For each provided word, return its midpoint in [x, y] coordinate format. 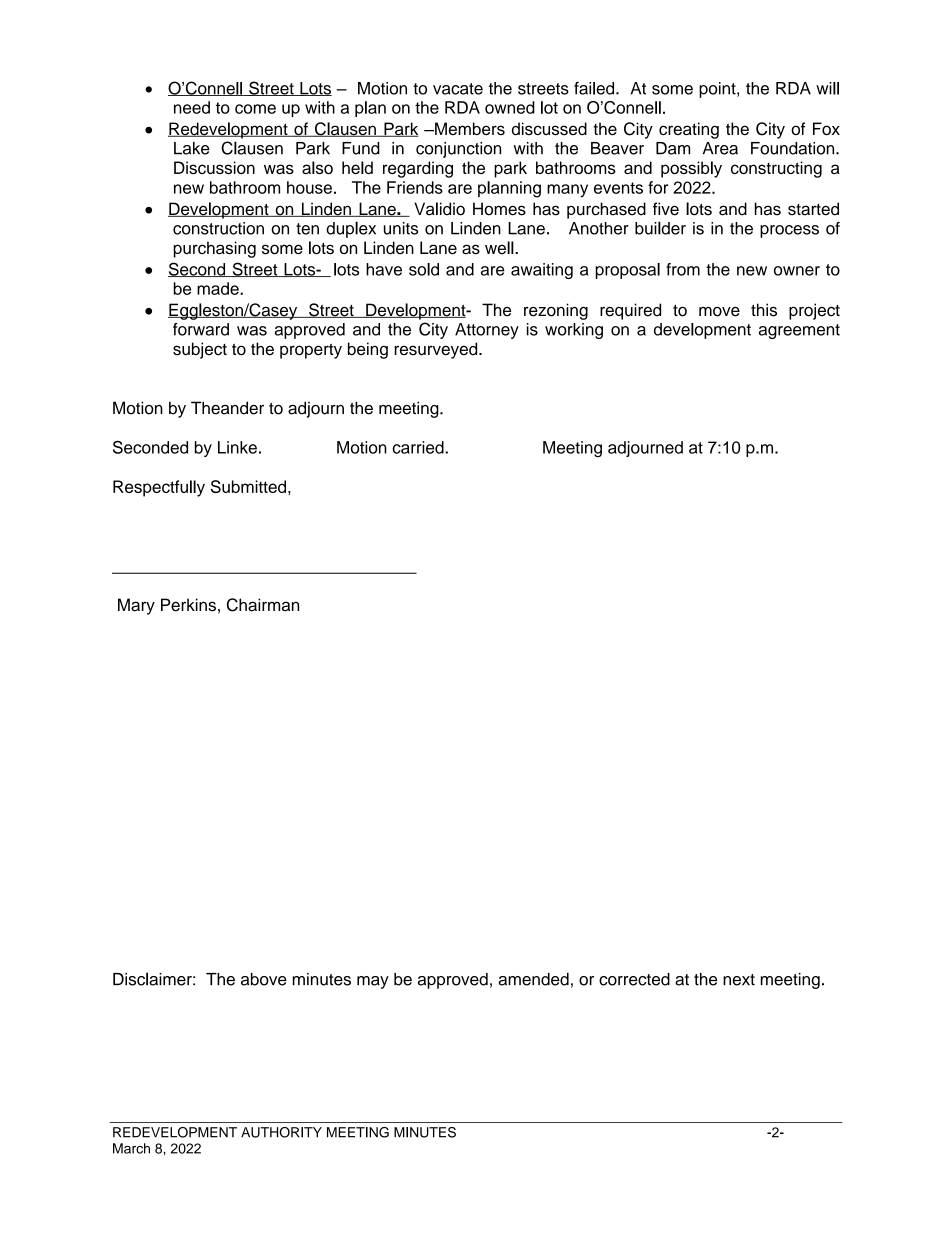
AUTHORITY [281, 1132]
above [264, 979]
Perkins [188, 605]
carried [419, 447]
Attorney [487, 331]
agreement [799, 331]
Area [720, 148]
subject [200, 350]
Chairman [263, 605]
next [739, 980]
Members [469, 128]
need [192, 107]
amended [533, 979]
